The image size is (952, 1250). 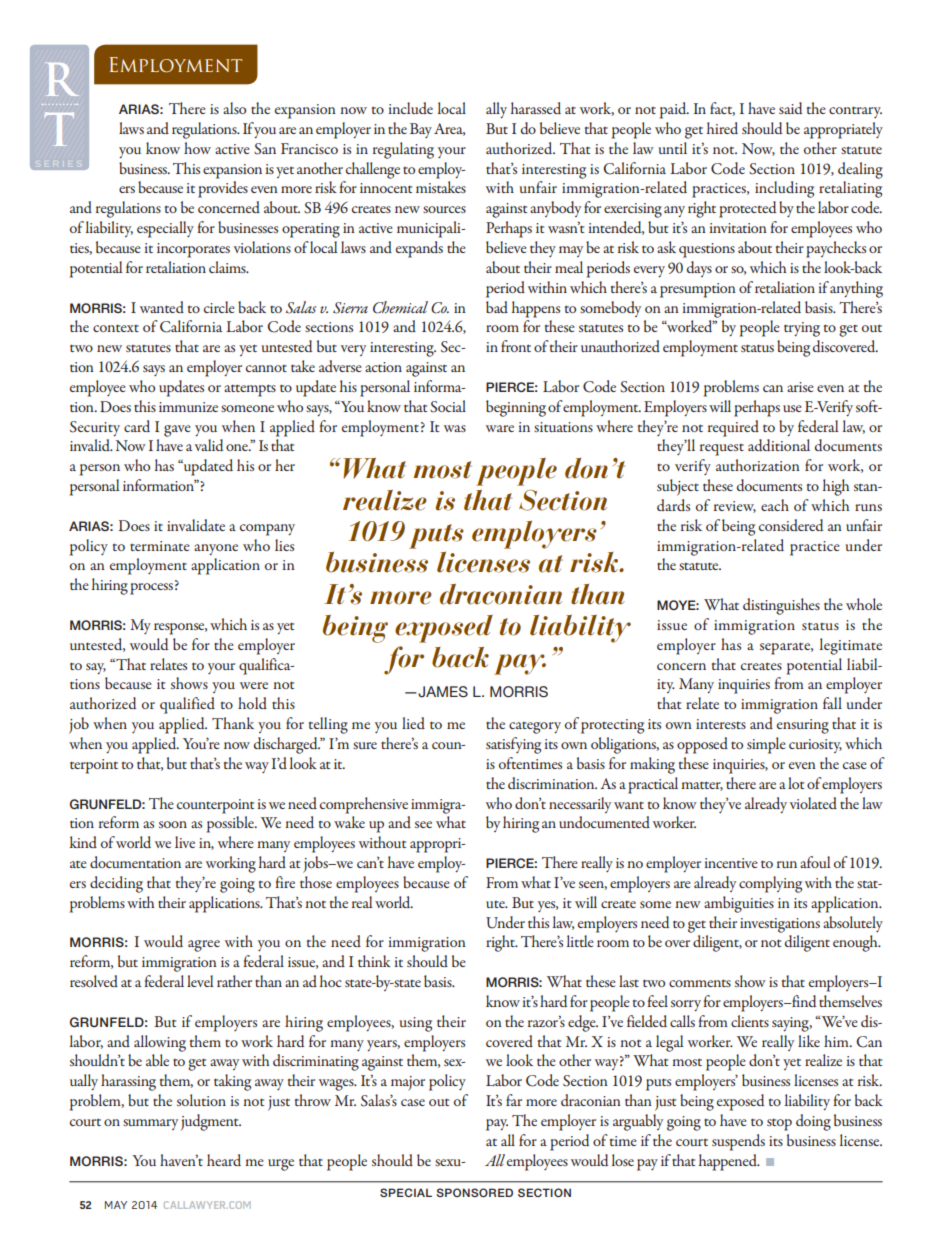 I want to click on said, so click(x=790, y=108).
